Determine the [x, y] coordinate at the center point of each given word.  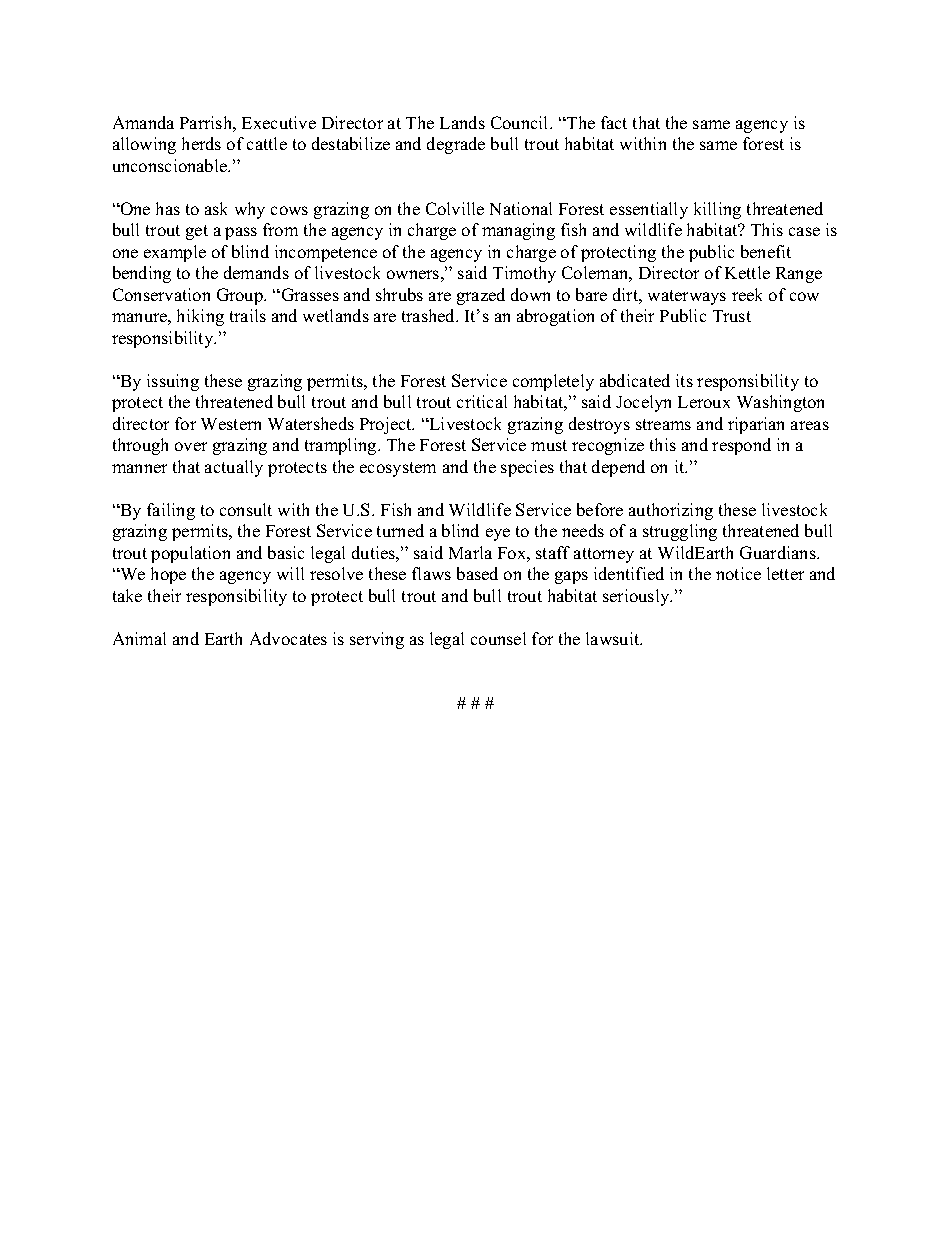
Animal [139, 638]
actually [234, 468]
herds [201, 143]
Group [241, 296]
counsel [498, 638]
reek [747, 294]
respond [741, 446]
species [527, 468]
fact [614, 122]
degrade [456, 145]
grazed [481, 296]
